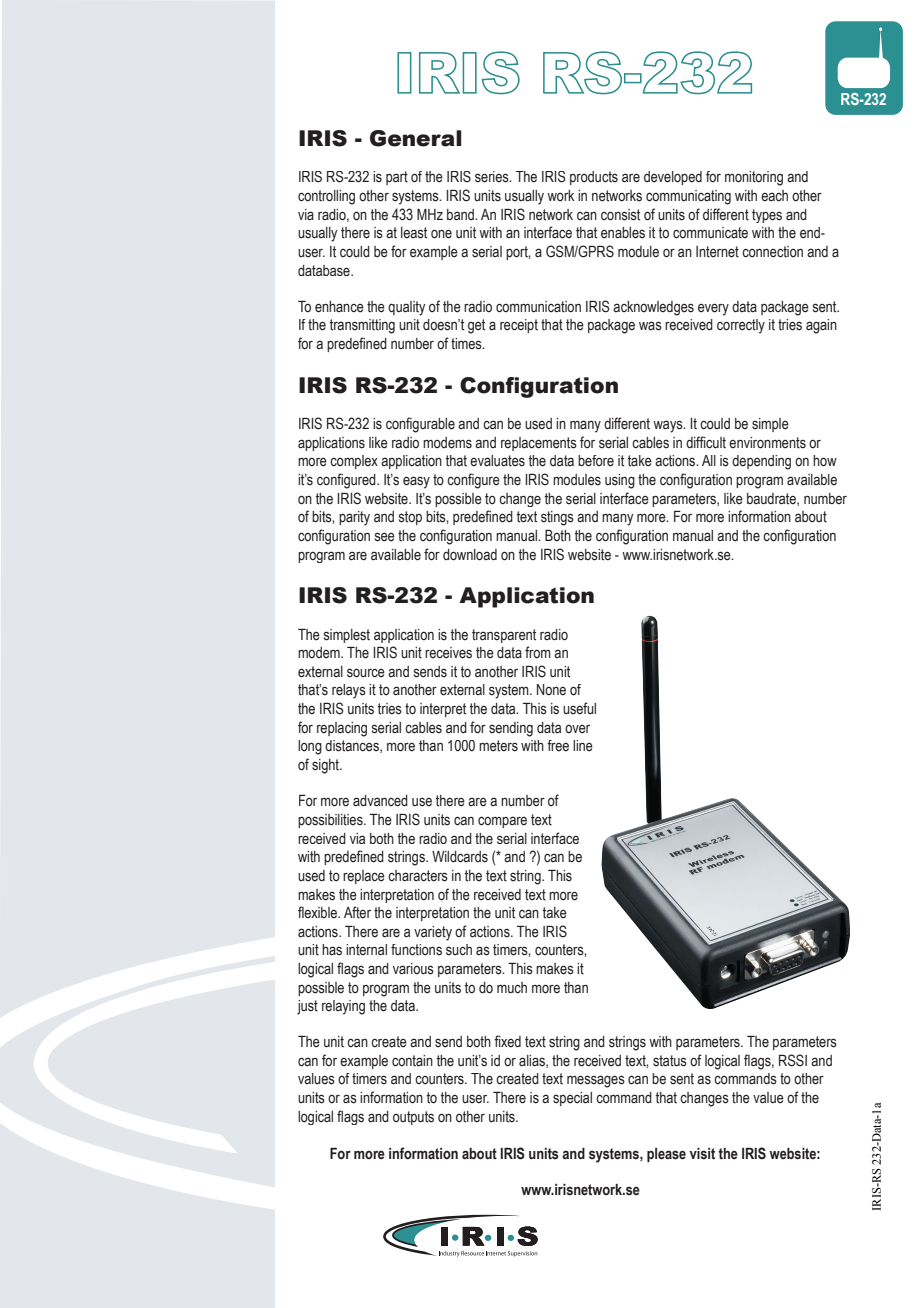 The image size is (924, 1308). What do you see at coordinates (397, 178) in the screenshot?
I see `part` at bounding box center [397, 178].
